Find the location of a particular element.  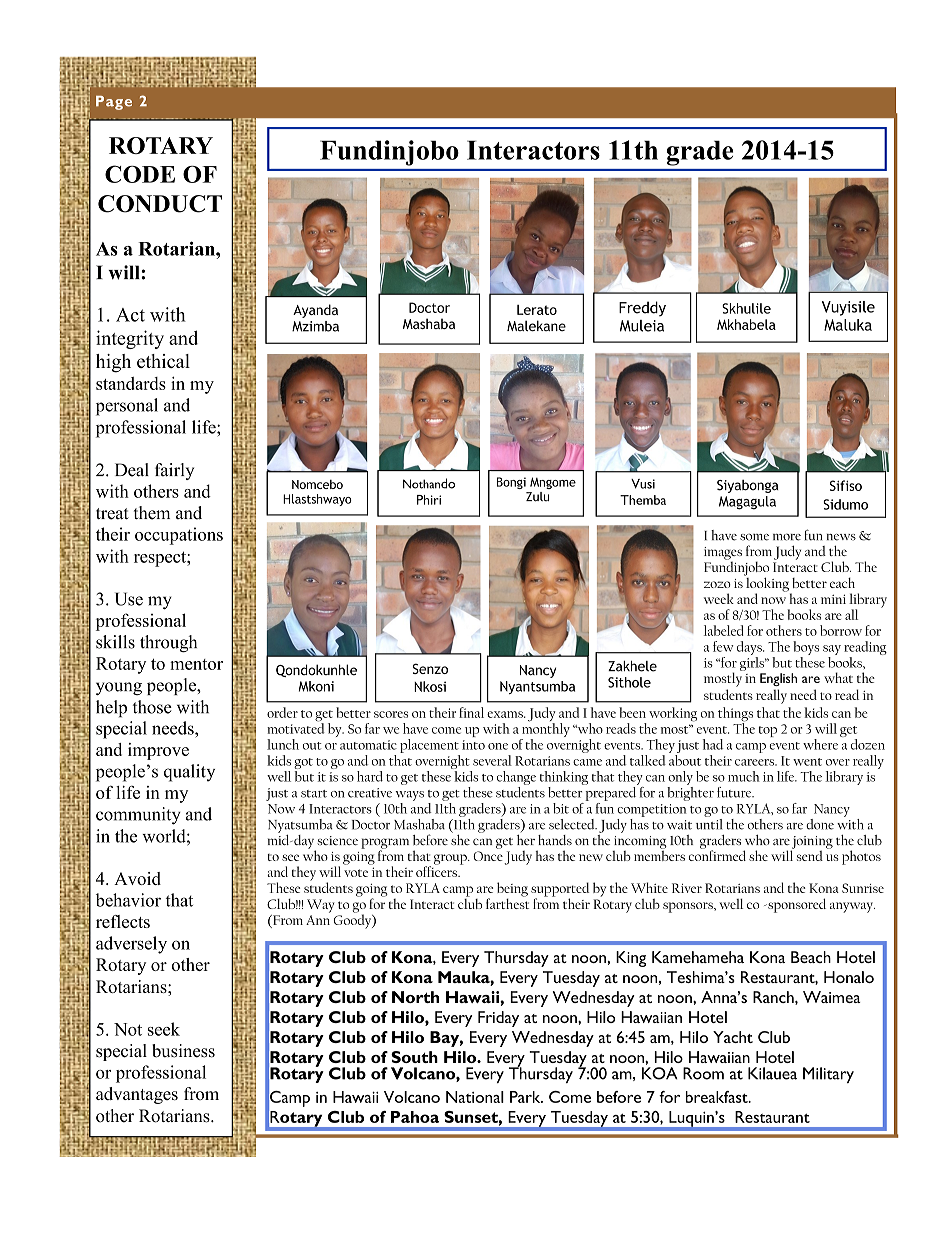

National is located at coordinates (475, 1097).
